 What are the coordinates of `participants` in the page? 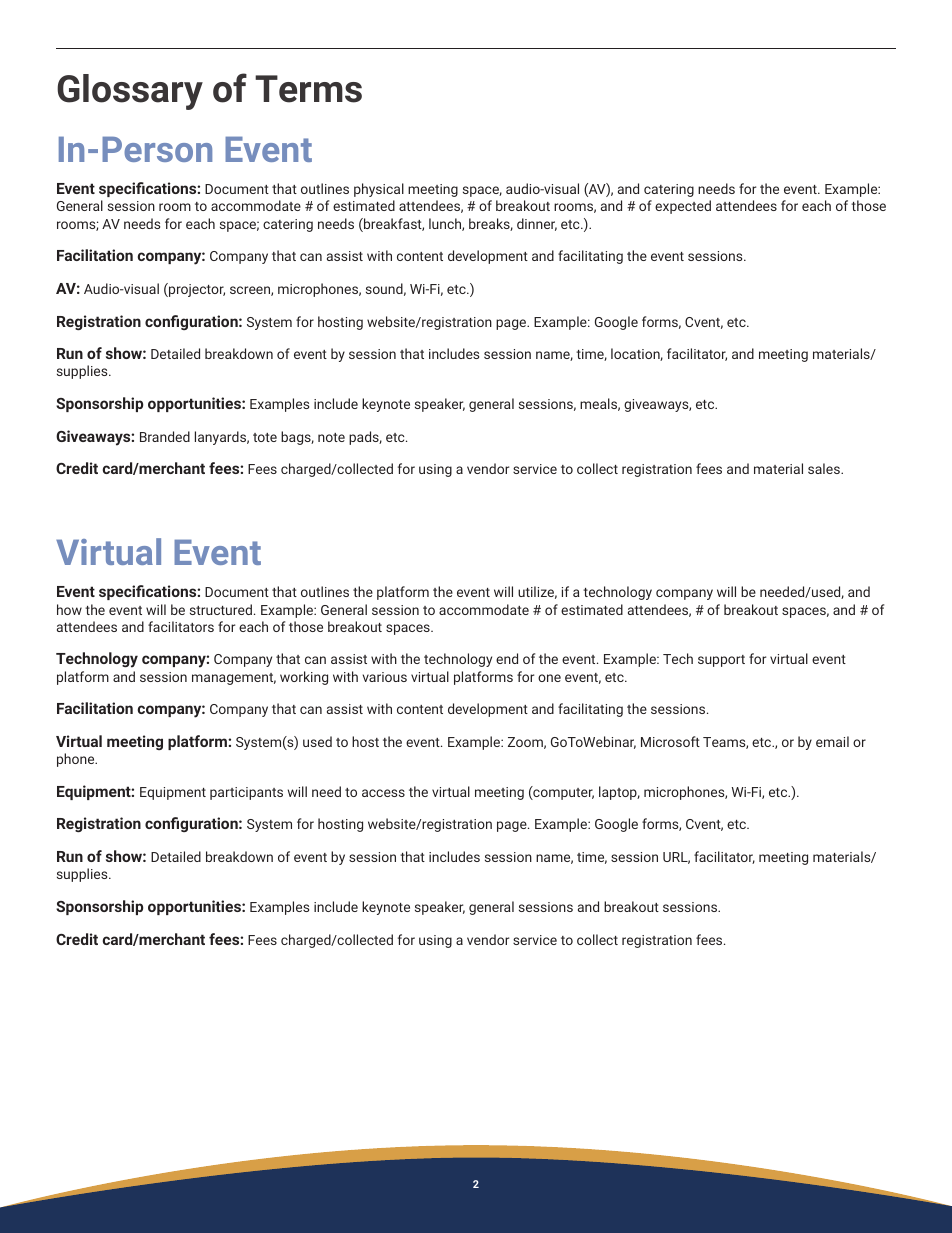 It's located at (246, 793).
